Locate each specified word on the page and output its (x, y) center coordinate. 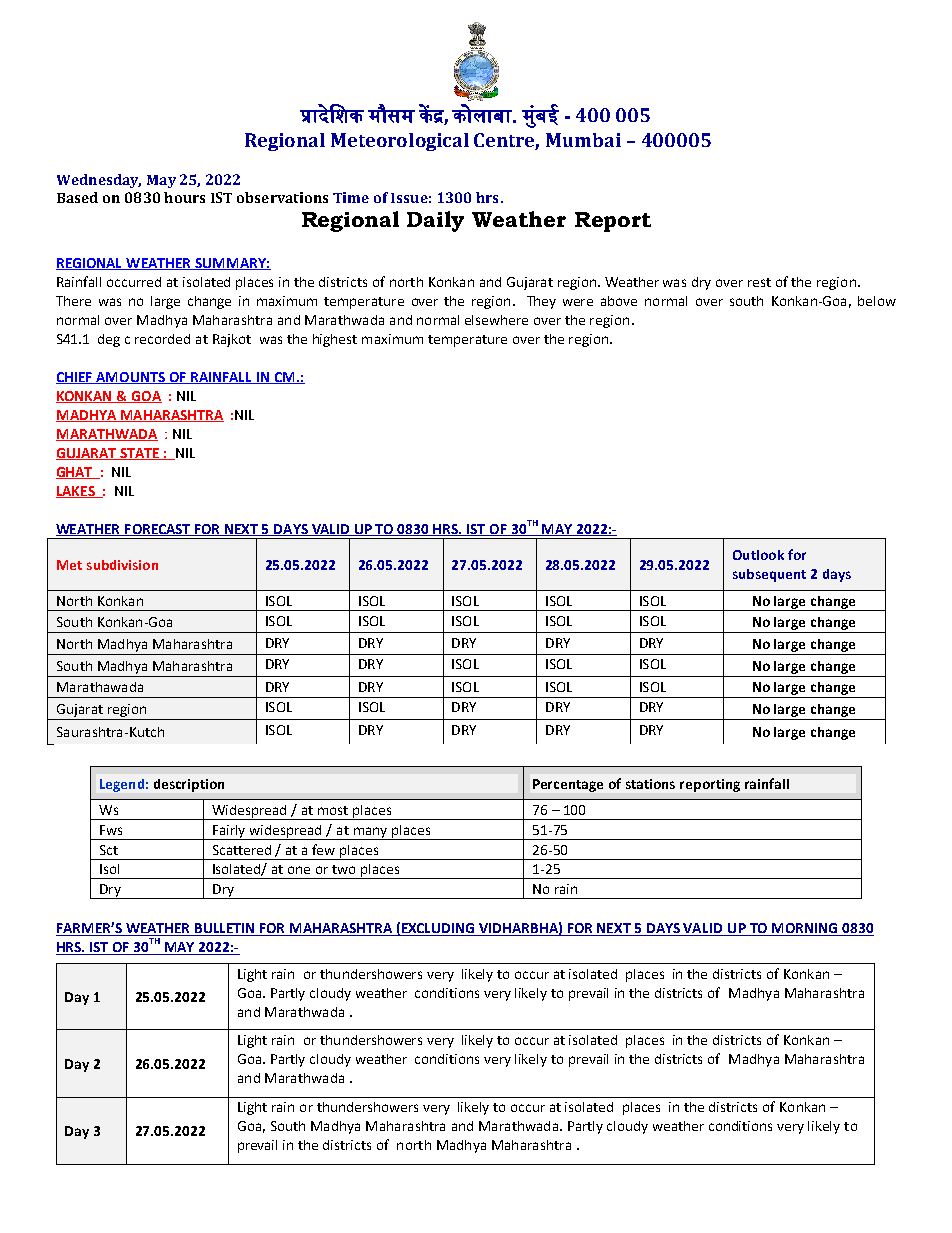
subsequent (769, 575)
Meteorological (400, 142)
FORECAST (158, 530)
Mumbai (583, 140)
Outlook (758, 555)
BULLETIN (225, 929)
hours (184, 197)
